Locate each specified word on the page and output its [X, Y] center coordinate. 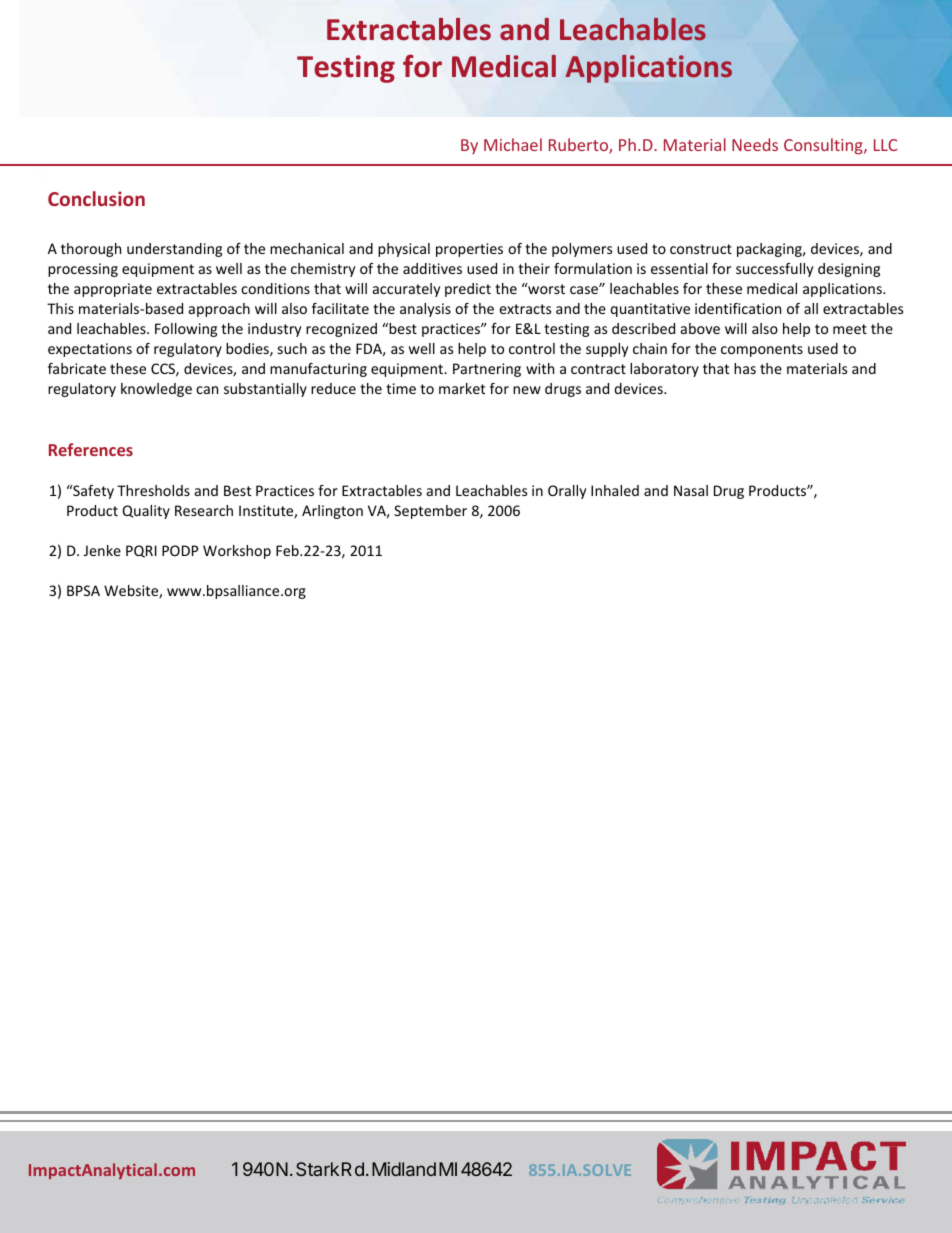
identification [738, 308]
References [91, 449]
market [462, 388]
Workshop [237, 552]
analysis [425, 310]
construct [701, 249]
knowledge [156, 390]
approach [219, 310]
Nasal [691, 490]
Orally [567, 492]
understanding [174, 250]
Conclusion [96, 198]
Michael [513, 144]
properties [469, 250]
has [745, 368]
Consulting [824, 146]
